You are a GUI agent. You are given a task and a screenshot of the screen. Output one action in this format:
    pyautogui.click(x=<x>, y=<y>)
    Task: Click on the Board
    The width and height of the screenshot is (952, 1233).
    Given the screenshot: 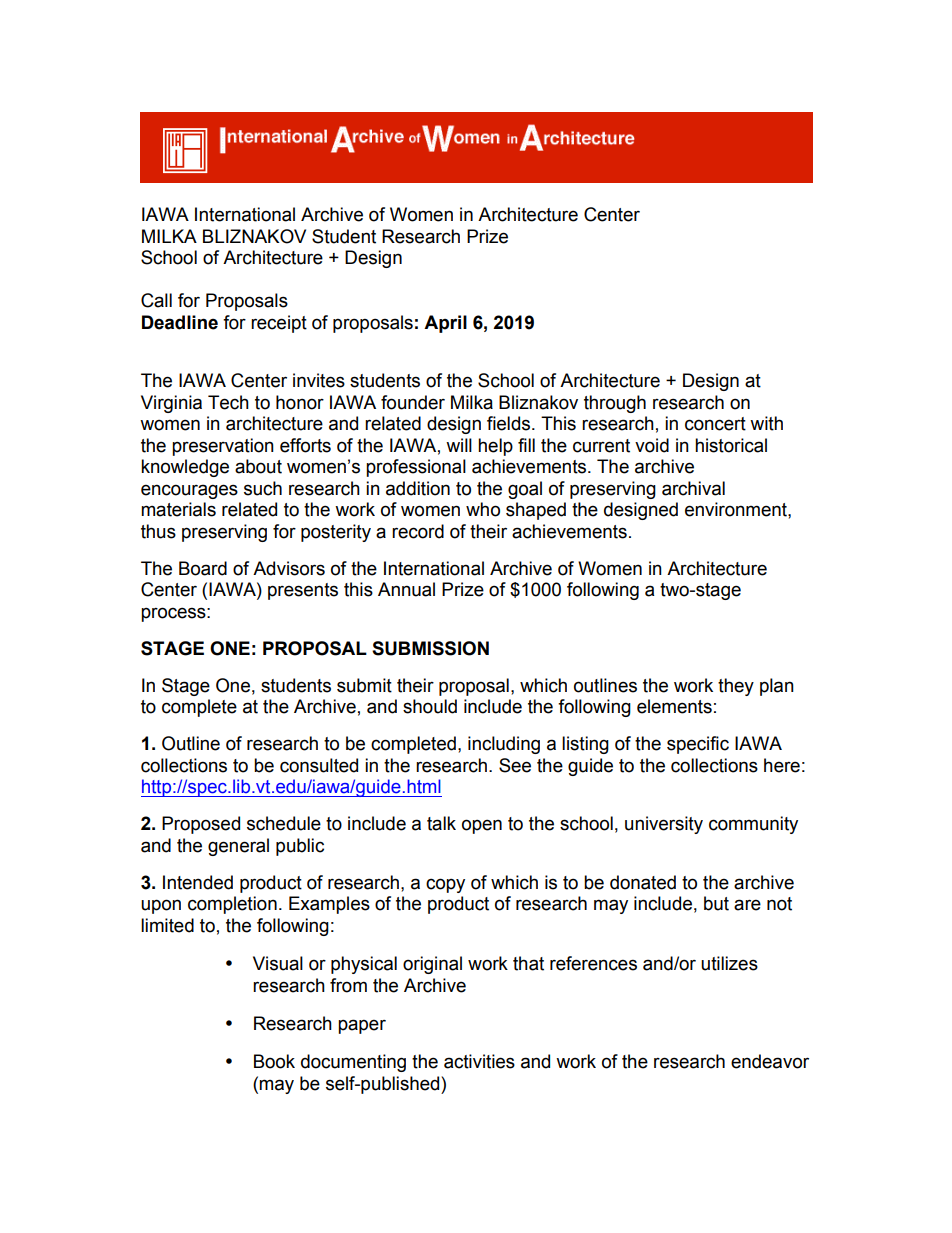 What is the action you would take?
    pyautogui.click(x=203, y=568)
